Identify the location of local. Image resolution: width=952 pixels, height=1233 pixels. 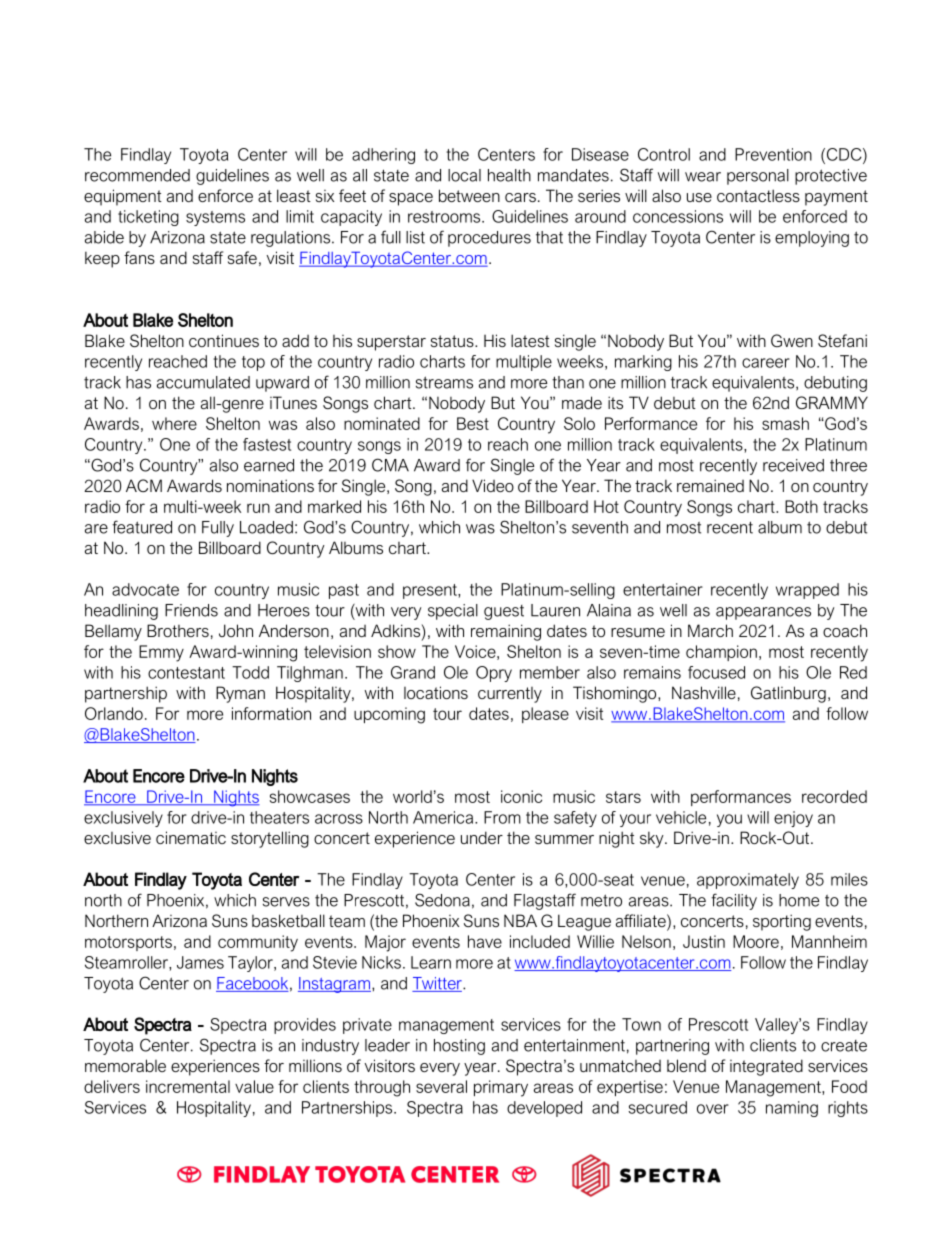
(464, 175).
